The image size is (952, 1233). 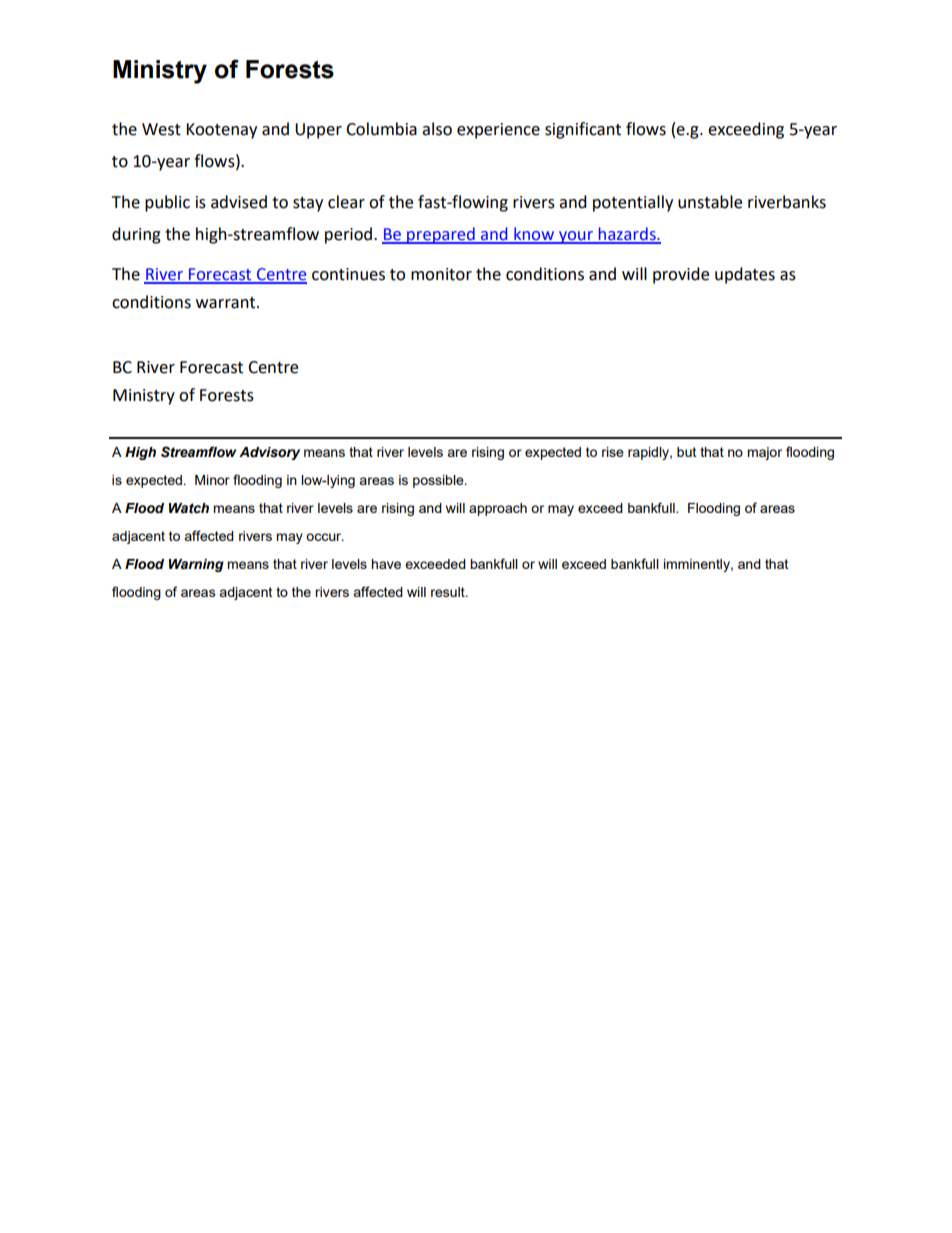 I want to click on provide, so click(x=681, y=275).
